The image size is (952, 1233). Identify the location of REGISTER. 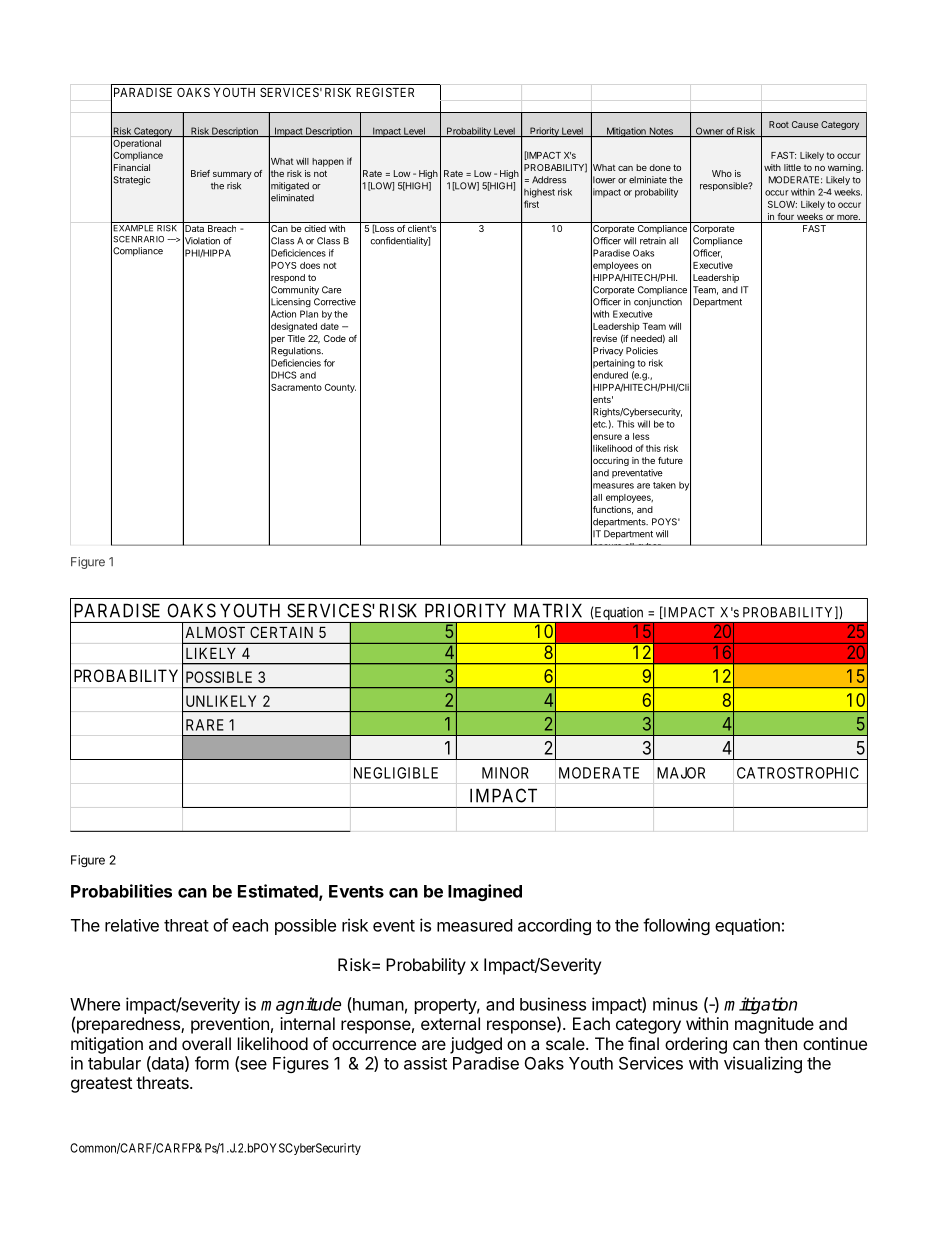
(385, 92).
